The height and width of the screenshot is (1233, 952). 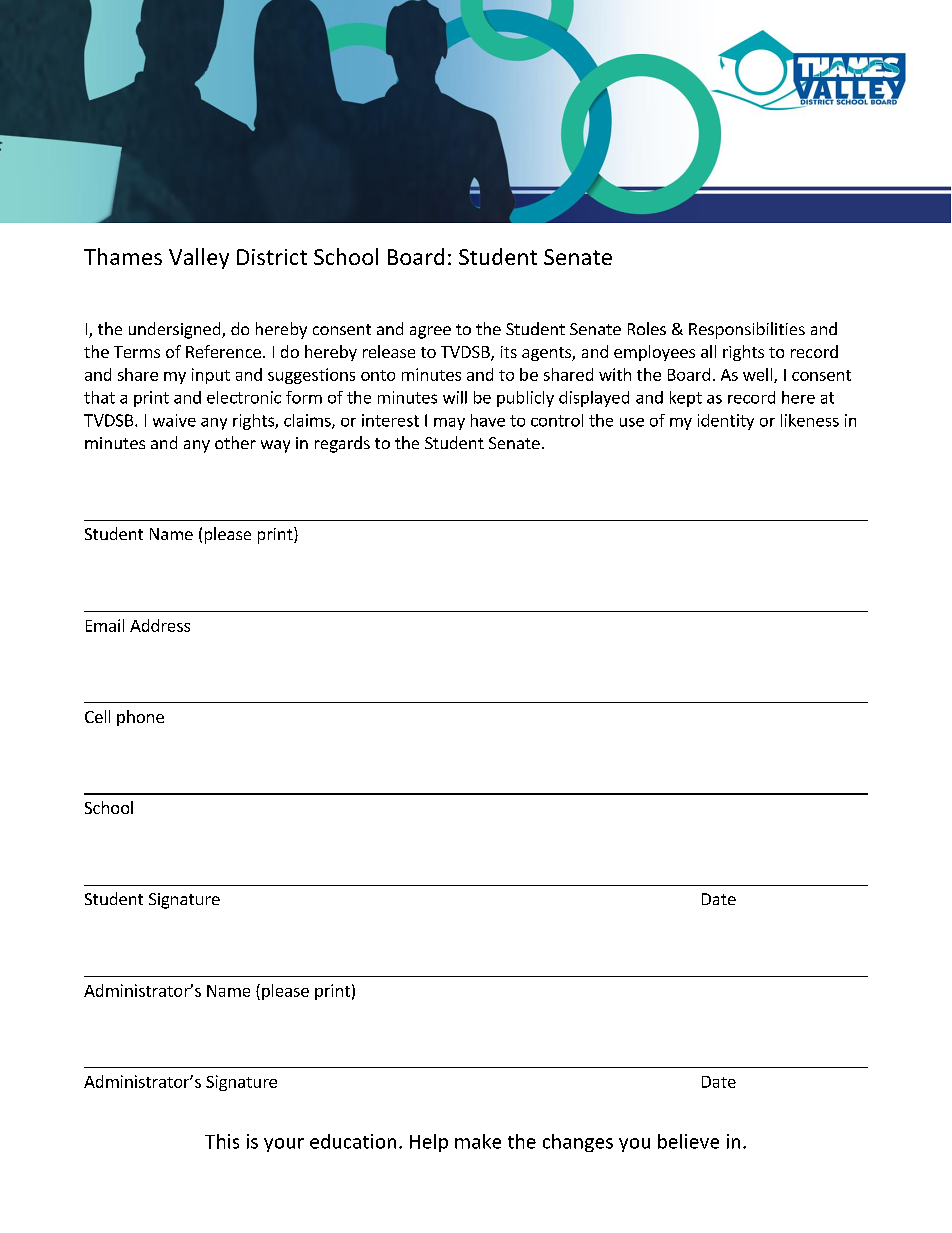 I want to click on This, so click(x=222, y=1141).
